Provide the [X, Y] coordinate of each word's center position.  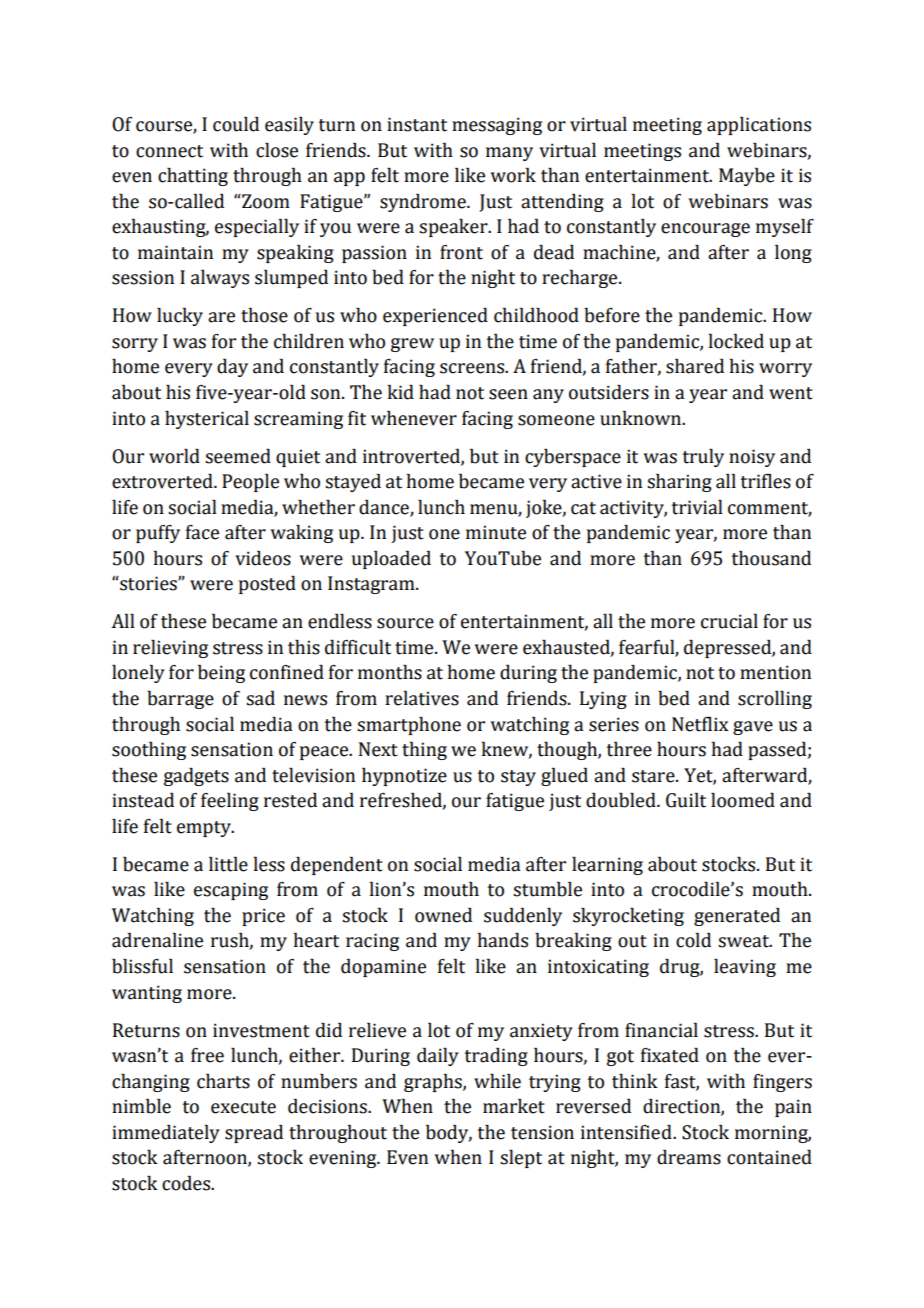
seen [508, 394]
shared [695, 366]
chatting [193, 177]
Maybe [747, 177]
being [221, 674]
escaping [231, 891]
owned [443, 915]
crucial [729, 621]
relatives [422, 698]
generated [737, 917]
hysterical [207, 420]
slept [521, 1159]
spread [254, 1134]
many [509, 154]
